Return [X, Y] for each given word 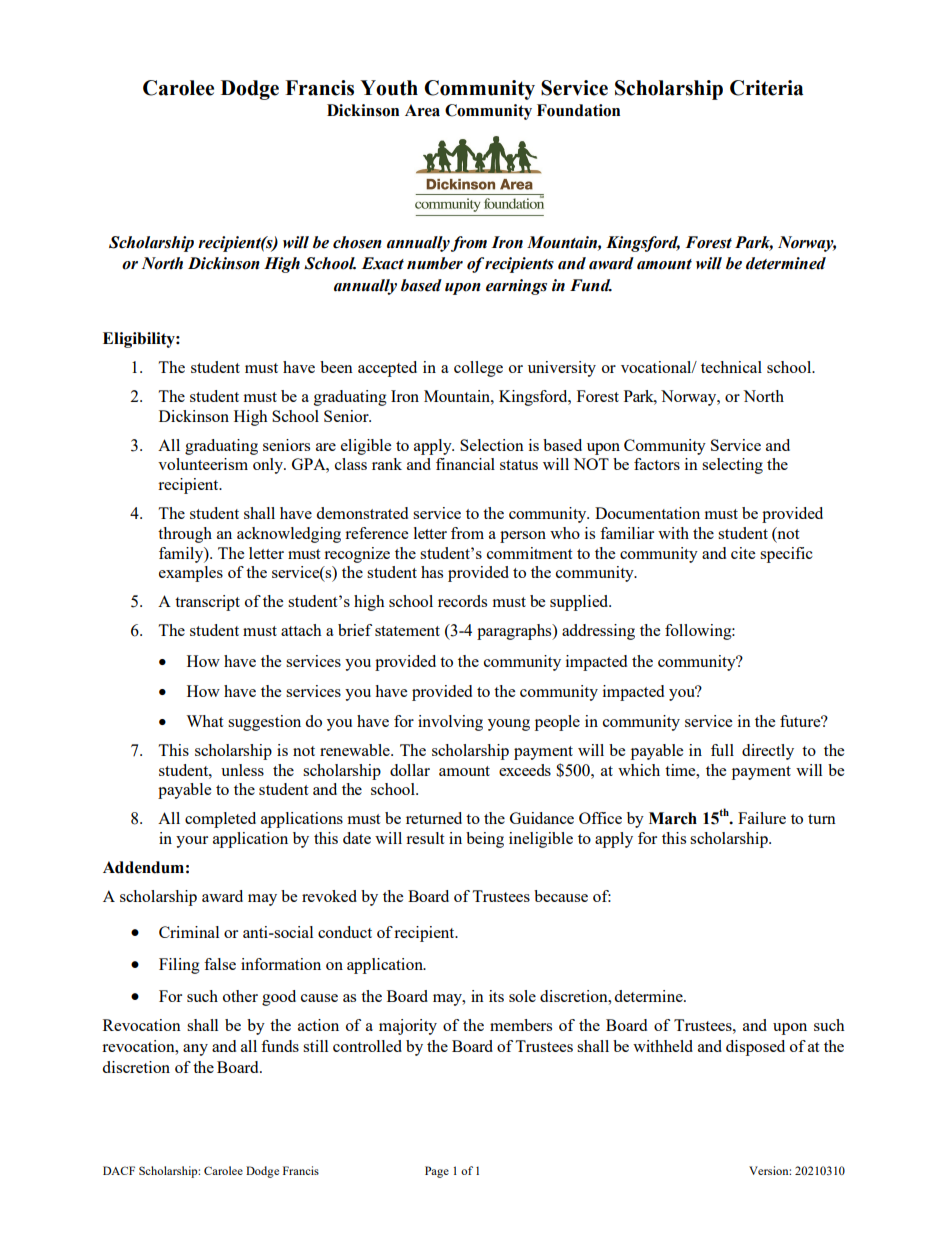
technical [731, 367]
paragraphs [515, 632]
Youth [389, 88]
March [673, 818]
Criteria [766, 88]
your [192, 842]
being [485, 840]
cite [743, 553]
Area [422, 110]
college [478, 369]
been [336, 367]
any [195, 1050]
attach [301, 630]
